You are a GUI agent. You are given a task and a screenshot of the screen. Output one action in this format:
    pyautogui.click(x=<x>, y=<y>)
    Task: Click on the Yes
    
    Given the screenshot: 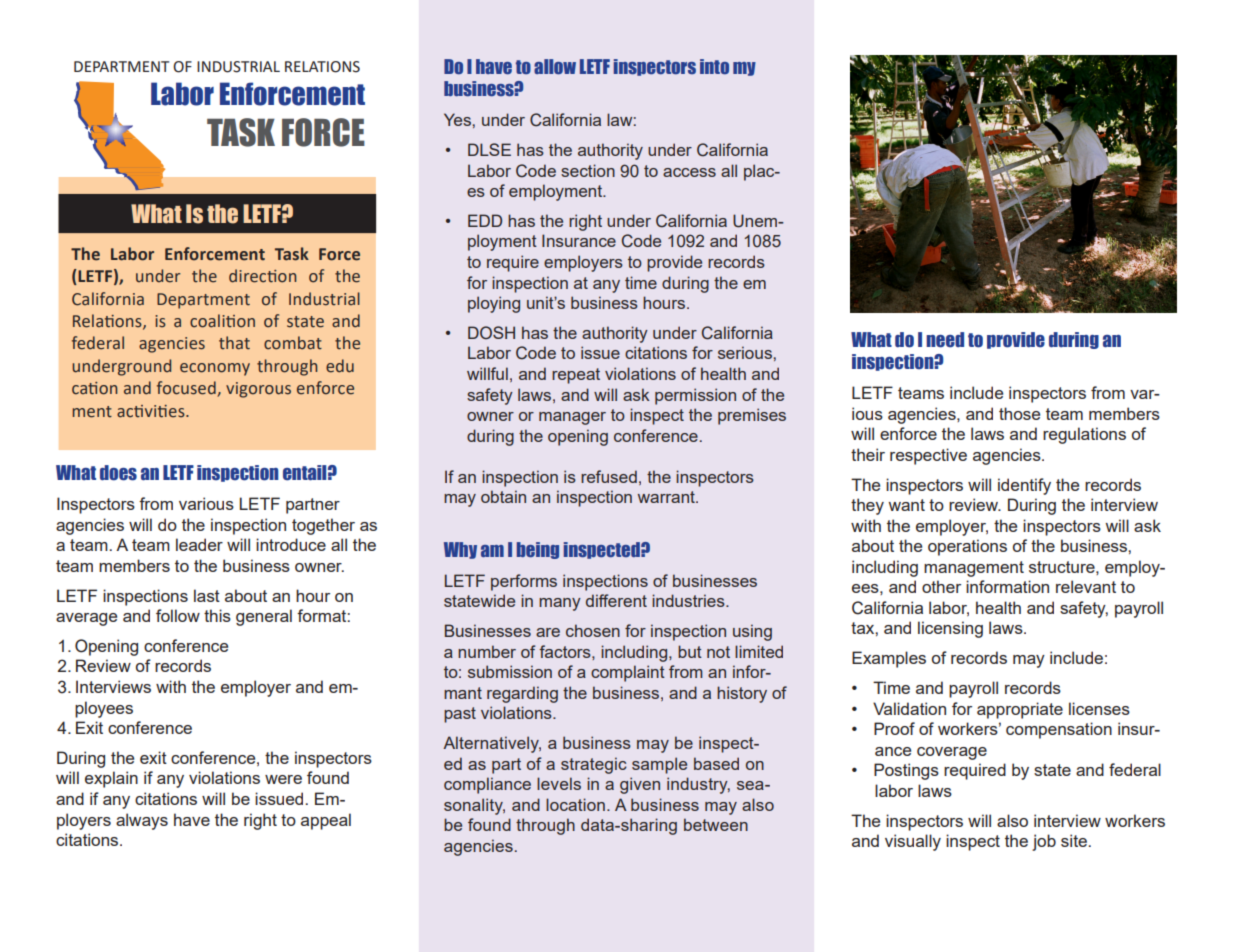 What is the action you would take?
    pyautogui.click(x=458, y=119)
